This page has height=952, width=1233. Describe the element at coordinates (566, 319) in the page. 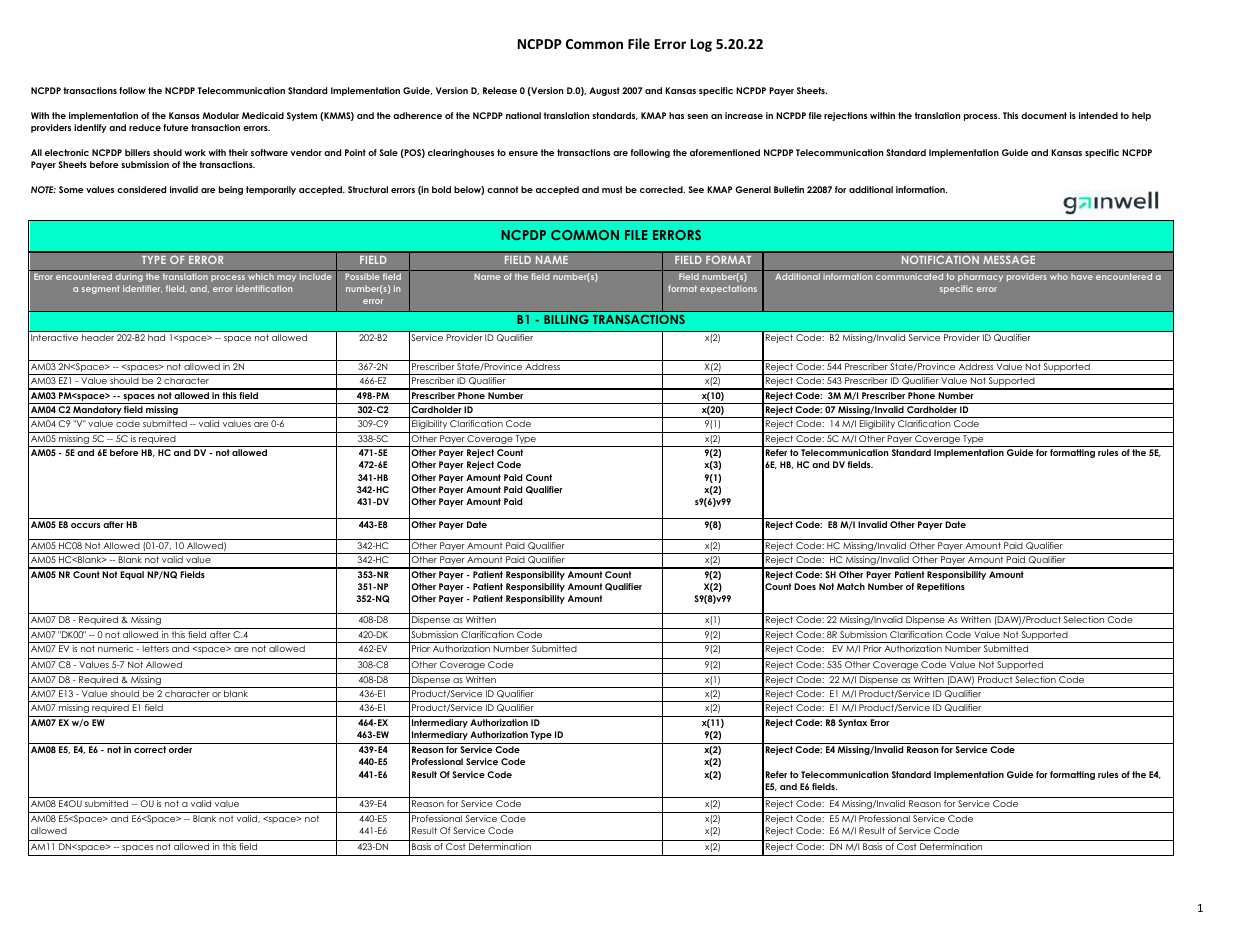

I see `BILLING` at that location.
